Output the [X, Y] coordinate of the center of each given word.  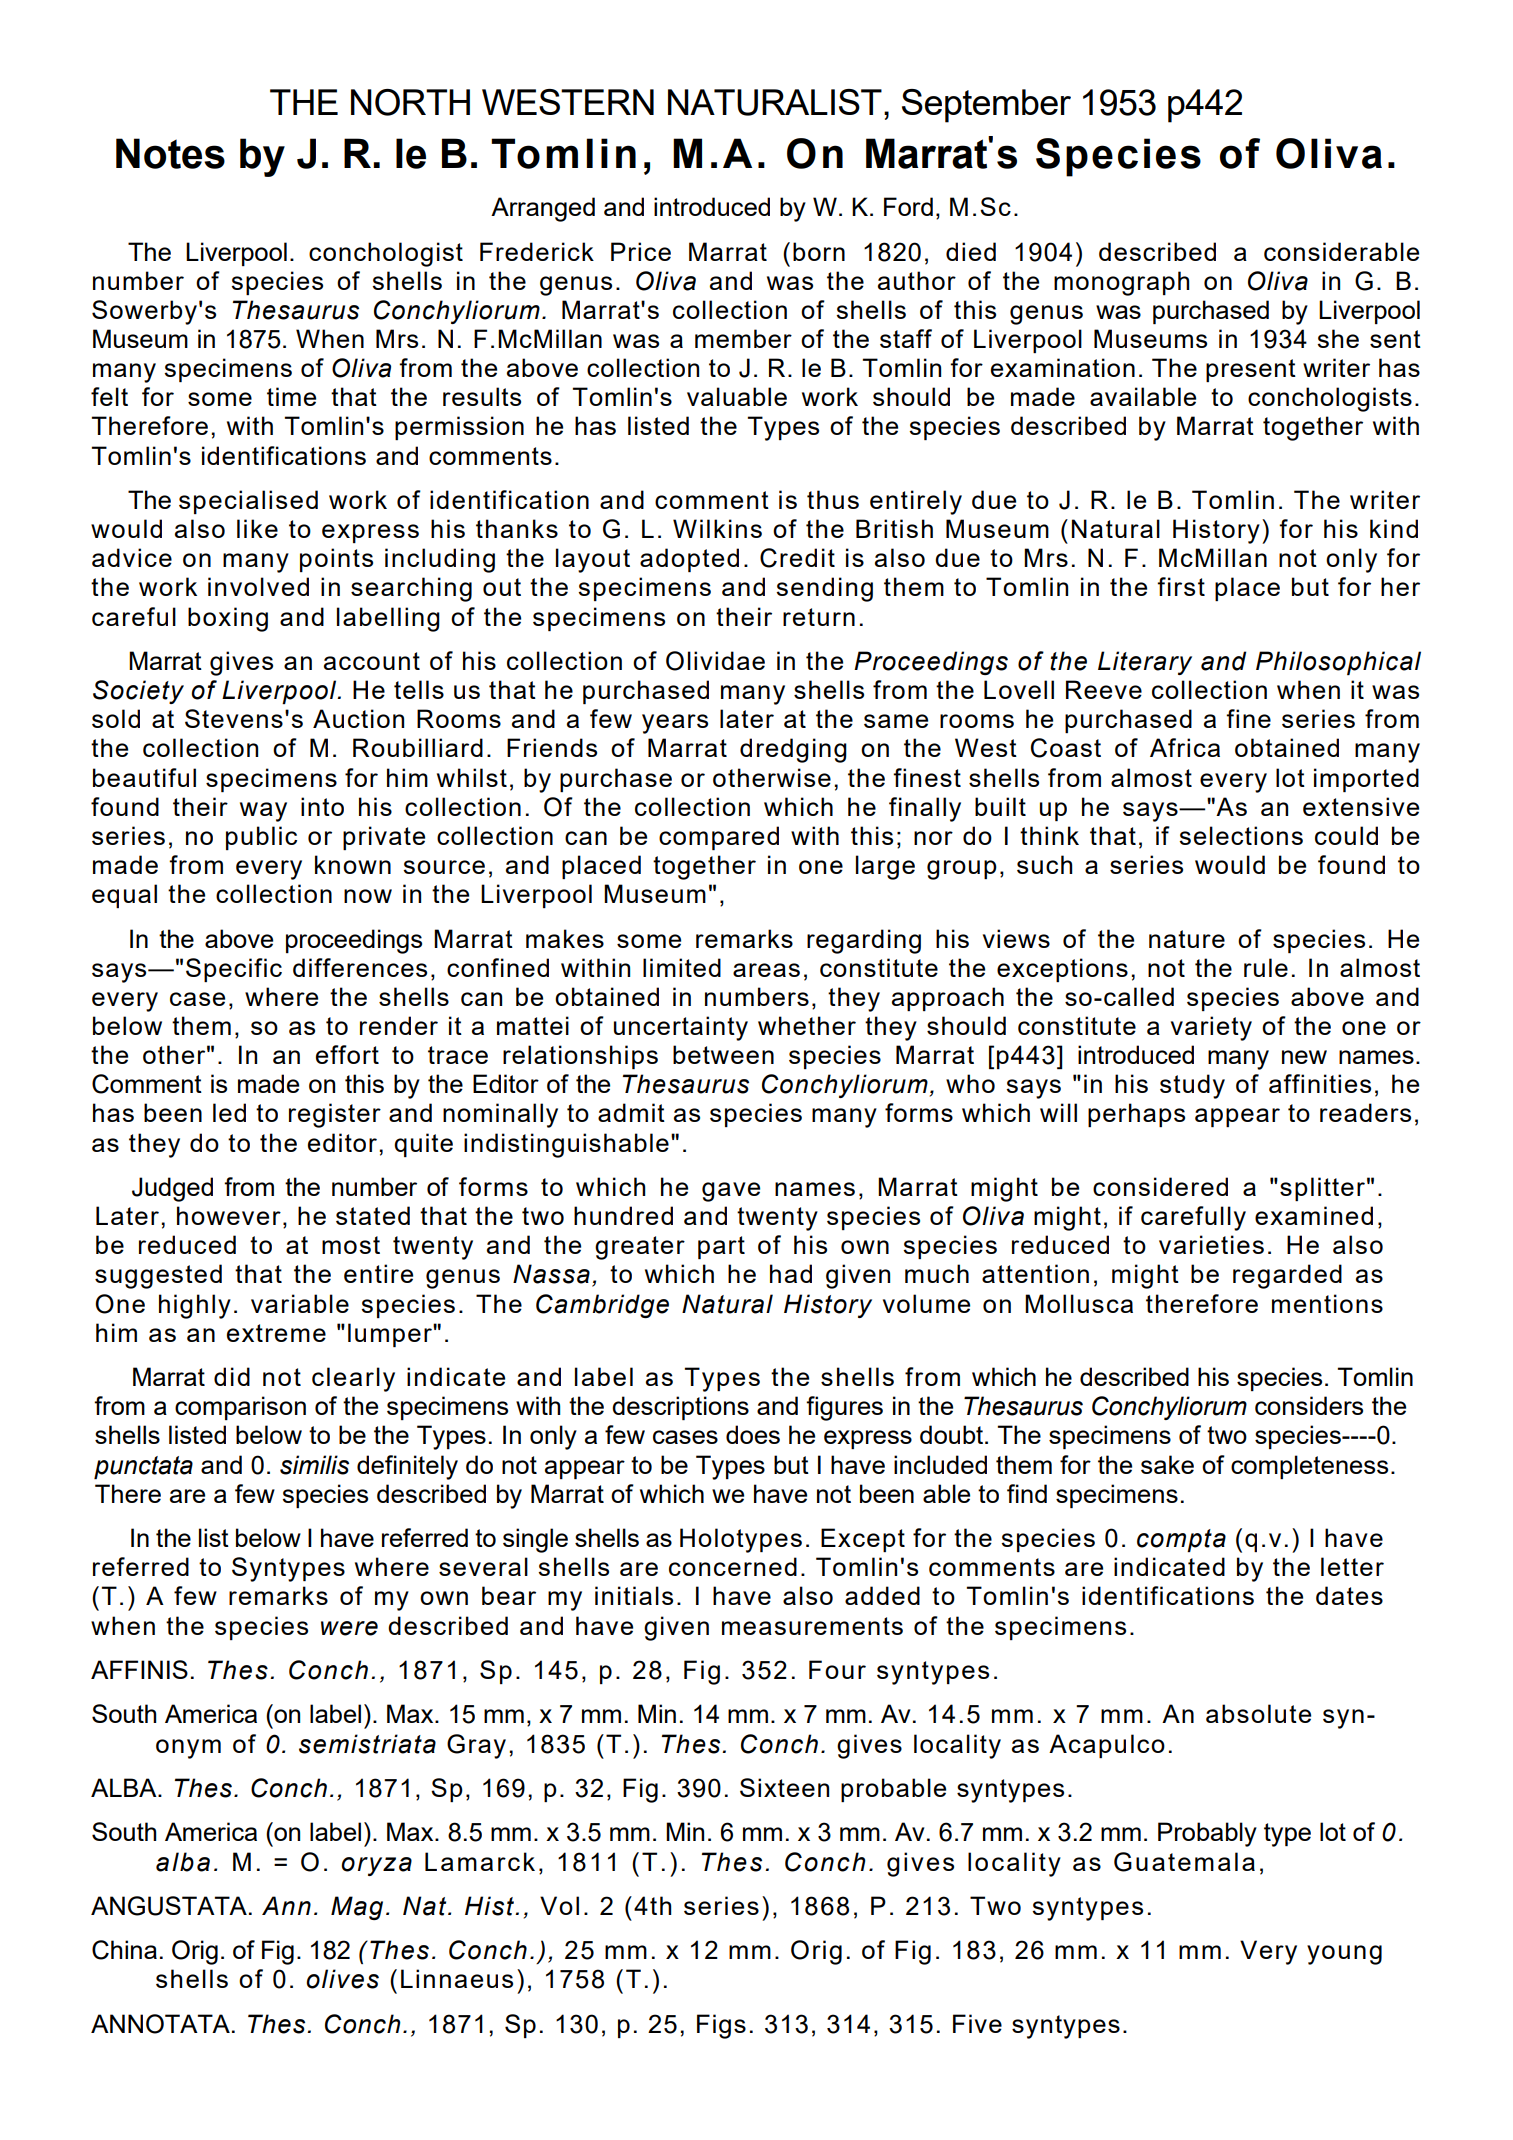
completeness [1309, 1467]
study [1192, 1086]
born [819, 251]
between [723, 1054]
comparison [240, 1408]
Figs [721, 2026]
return [819, 617]
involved [258, 586]
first [1181, 586]
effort [347, 1054]
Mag [357, 1908]
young [1344, 1955]
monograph [1121, 283]
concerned [733, 1566]
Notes [170, 153]
